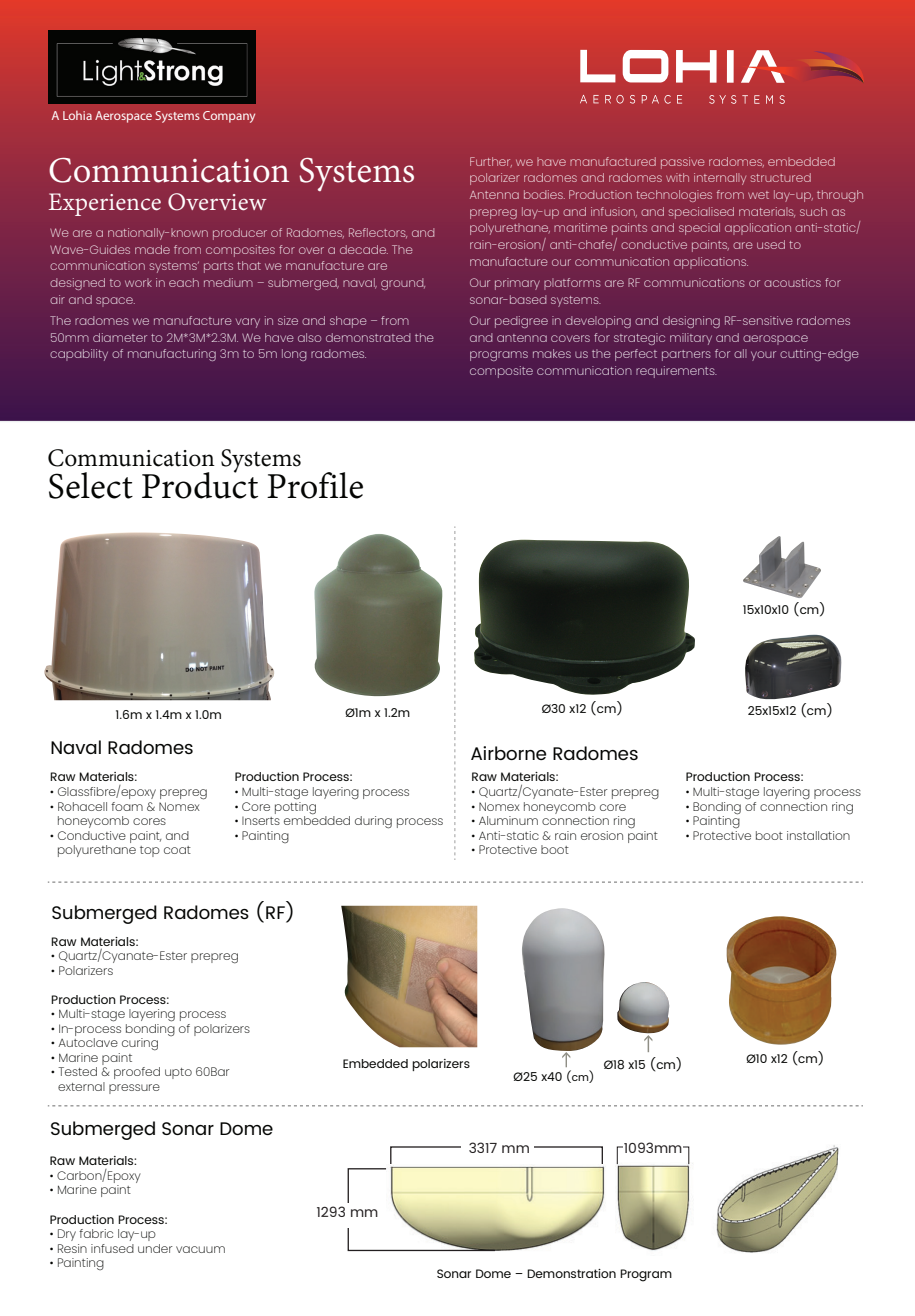  What do you see at coordinates (491, 162) in the document?
I see `Further` at bounding box center [491, 162].
